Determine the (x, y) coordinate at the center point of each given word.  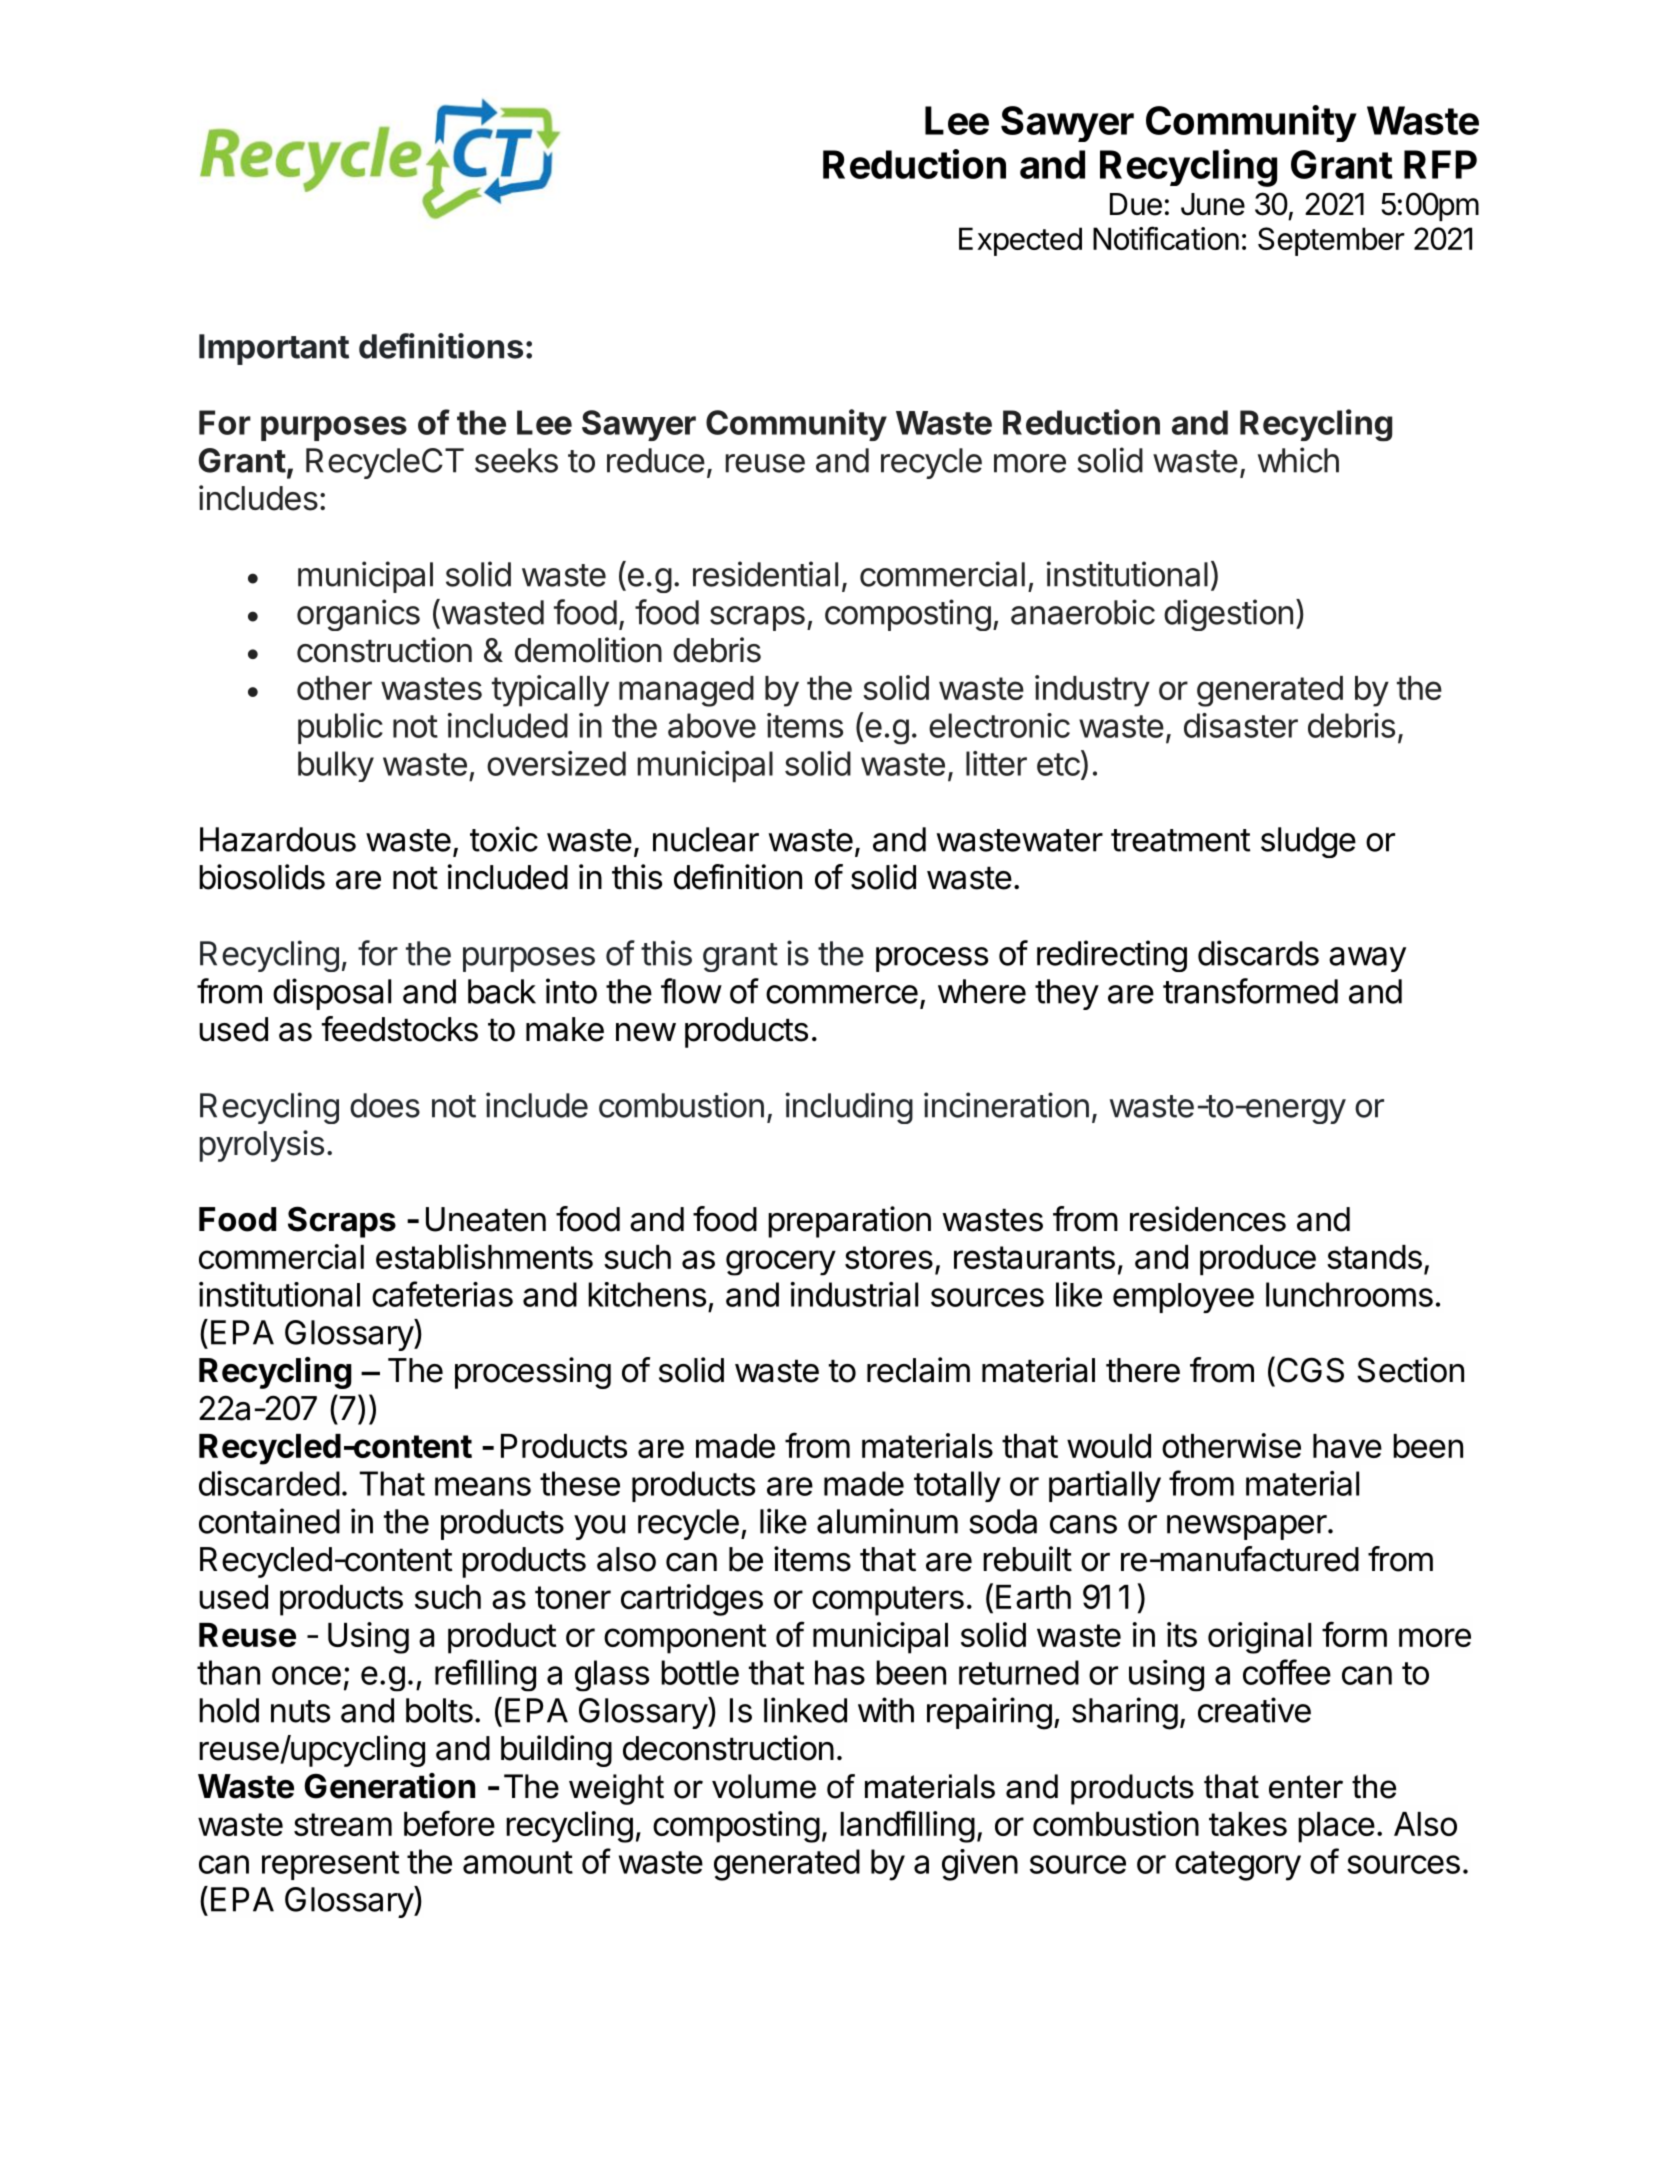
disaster (1241, 725)
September (1331, 241)
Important (274, 349)
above (712, 725)
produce (1258, 1260)
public (340, 728)
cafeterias (442, 1294)
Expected (1020, 241)
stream (343, 1824)
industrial (854, 1294)
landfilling (907, 1826)
